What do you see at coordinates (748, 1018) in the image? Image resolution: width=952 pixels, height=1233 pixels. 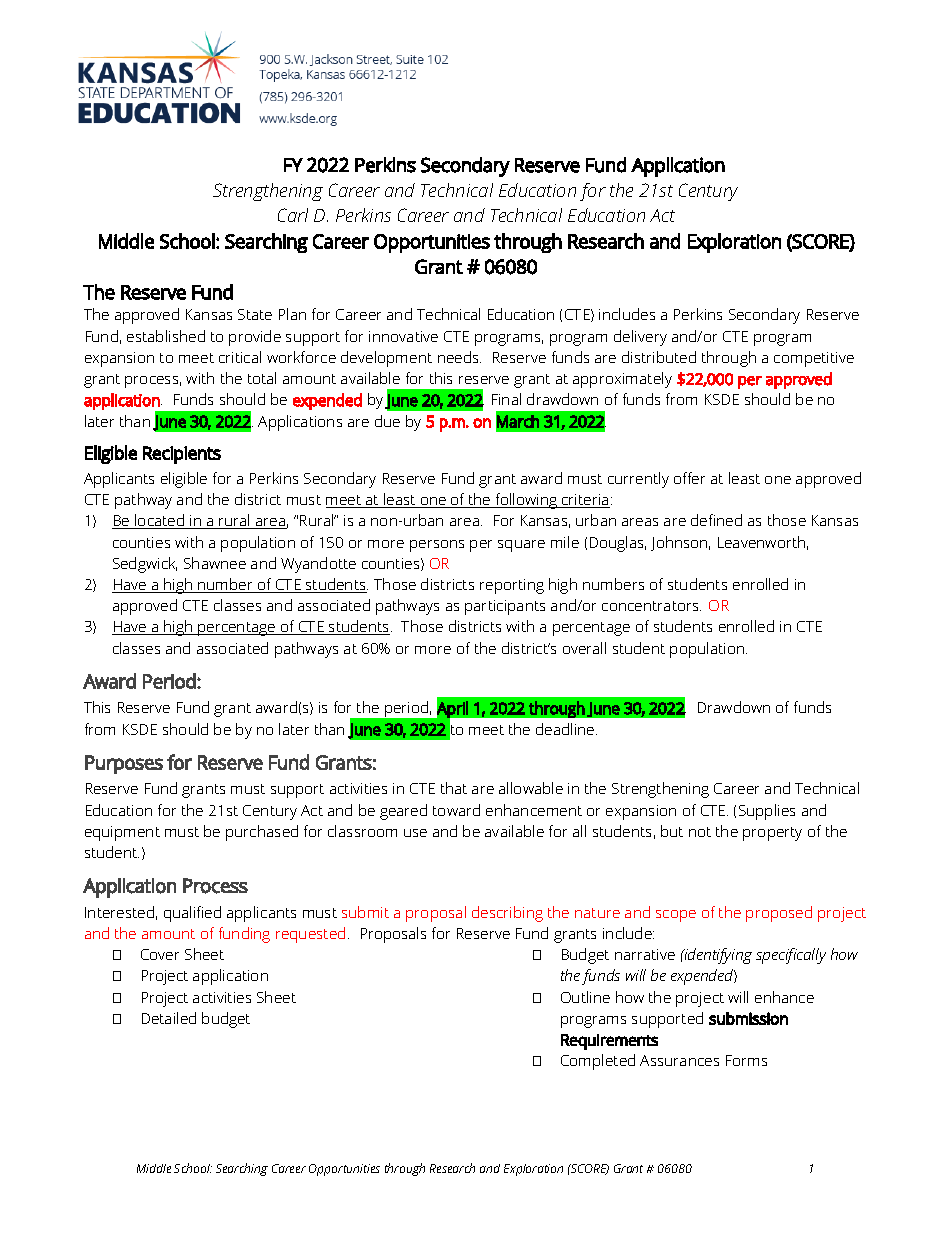 I see `submission` at bounding box center [748, 1018].
